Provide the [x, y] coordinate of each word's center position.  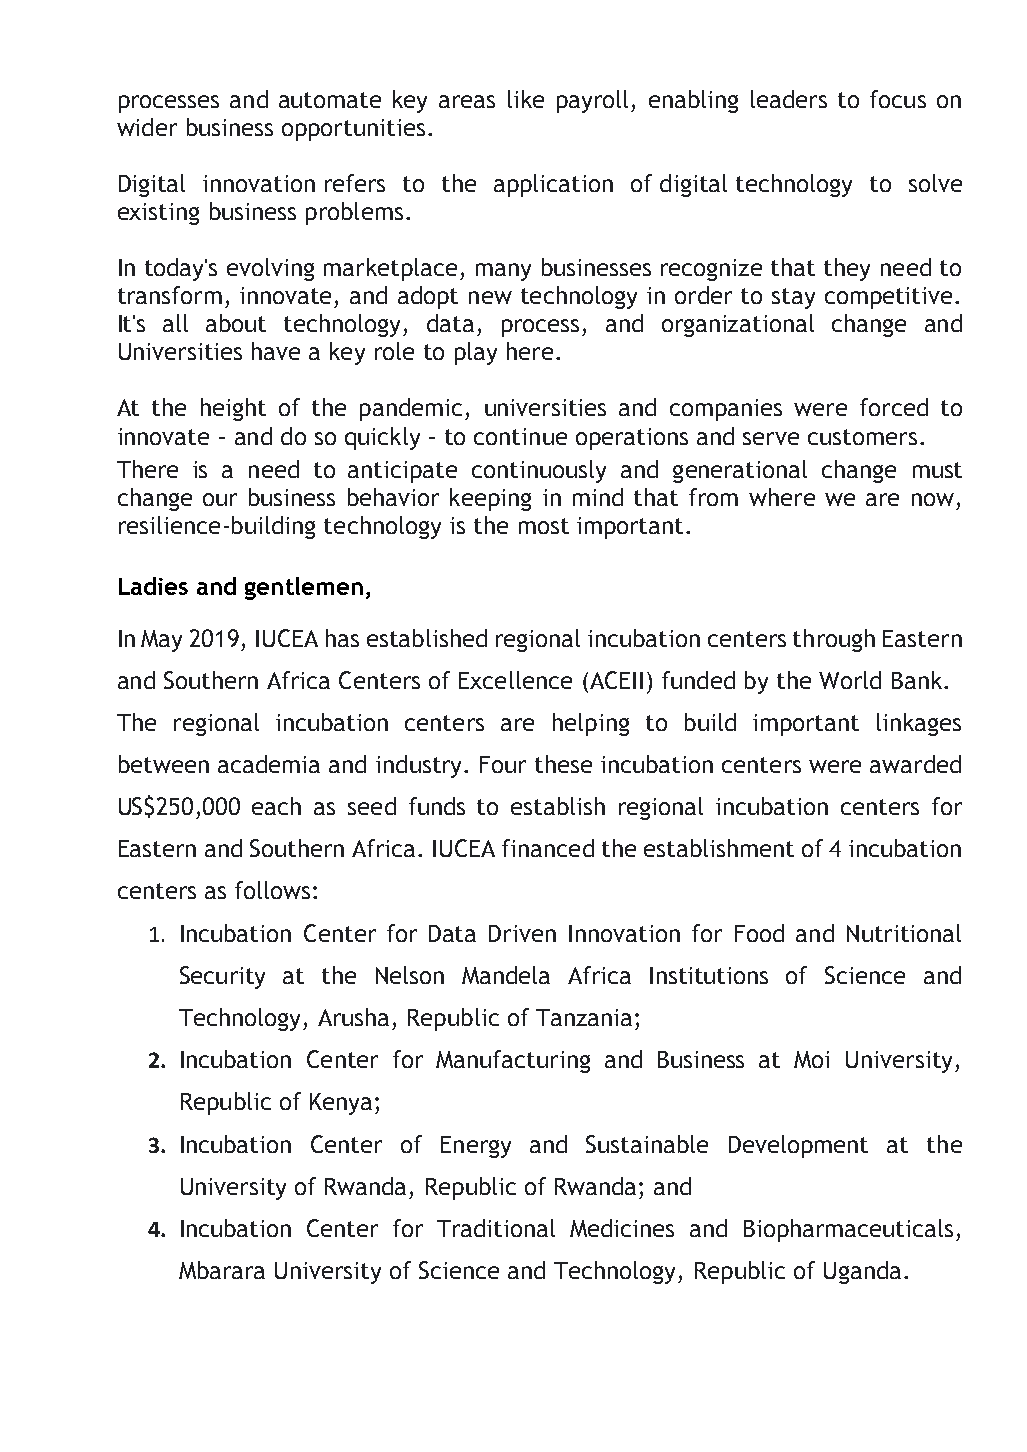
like [526, 99]
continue [520, 436]
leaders [789, 99]
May [161, 641]
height [233, 409]
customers [862, 437]
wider [147, 127]
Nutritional [904, 933]
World [850, 680]
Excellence [515, 680]
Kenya [341, 1104]
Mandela [506, 975]
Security [222, 977]
